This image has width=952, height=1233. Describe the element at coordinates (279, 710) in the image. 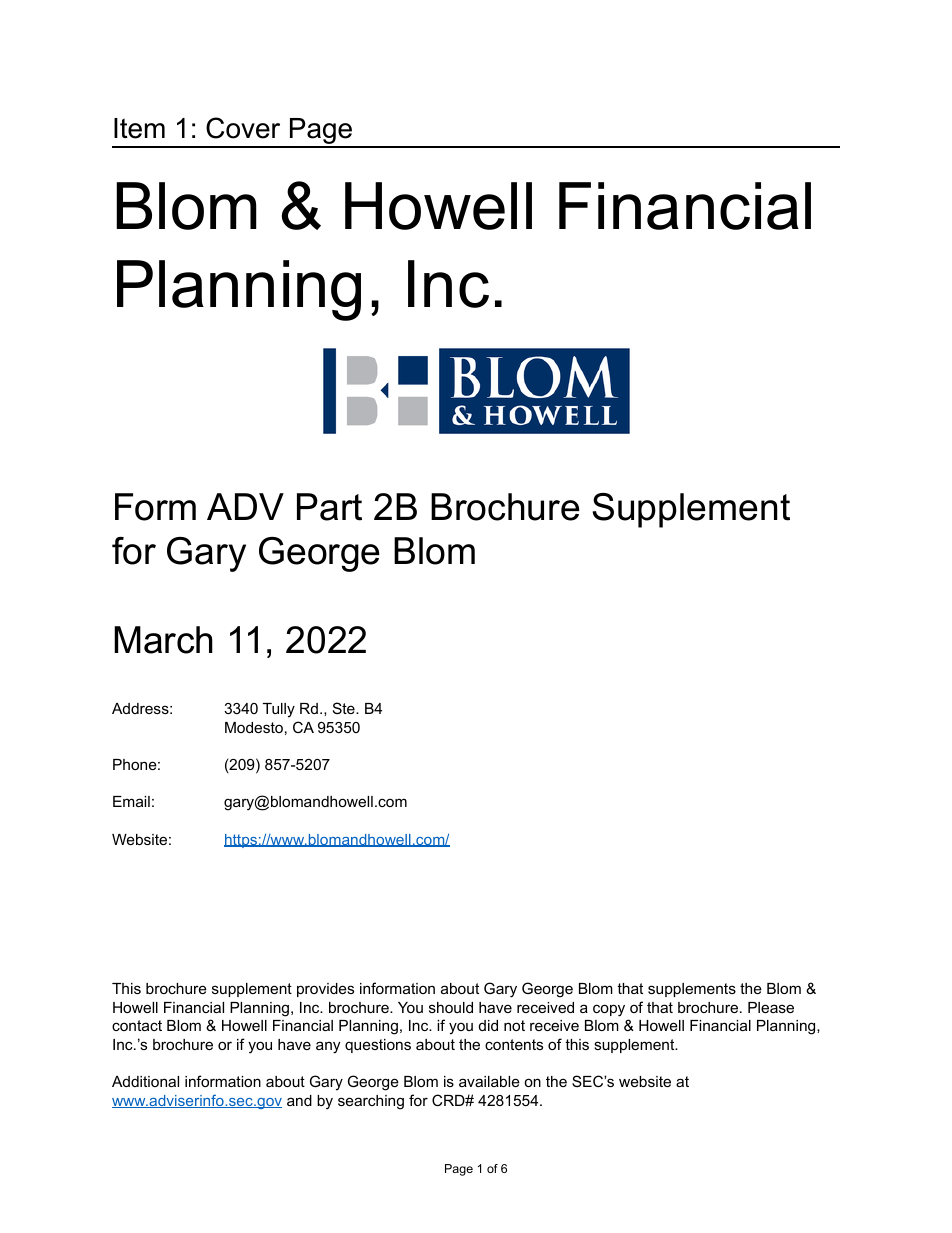

I see `Tully` at that location.
